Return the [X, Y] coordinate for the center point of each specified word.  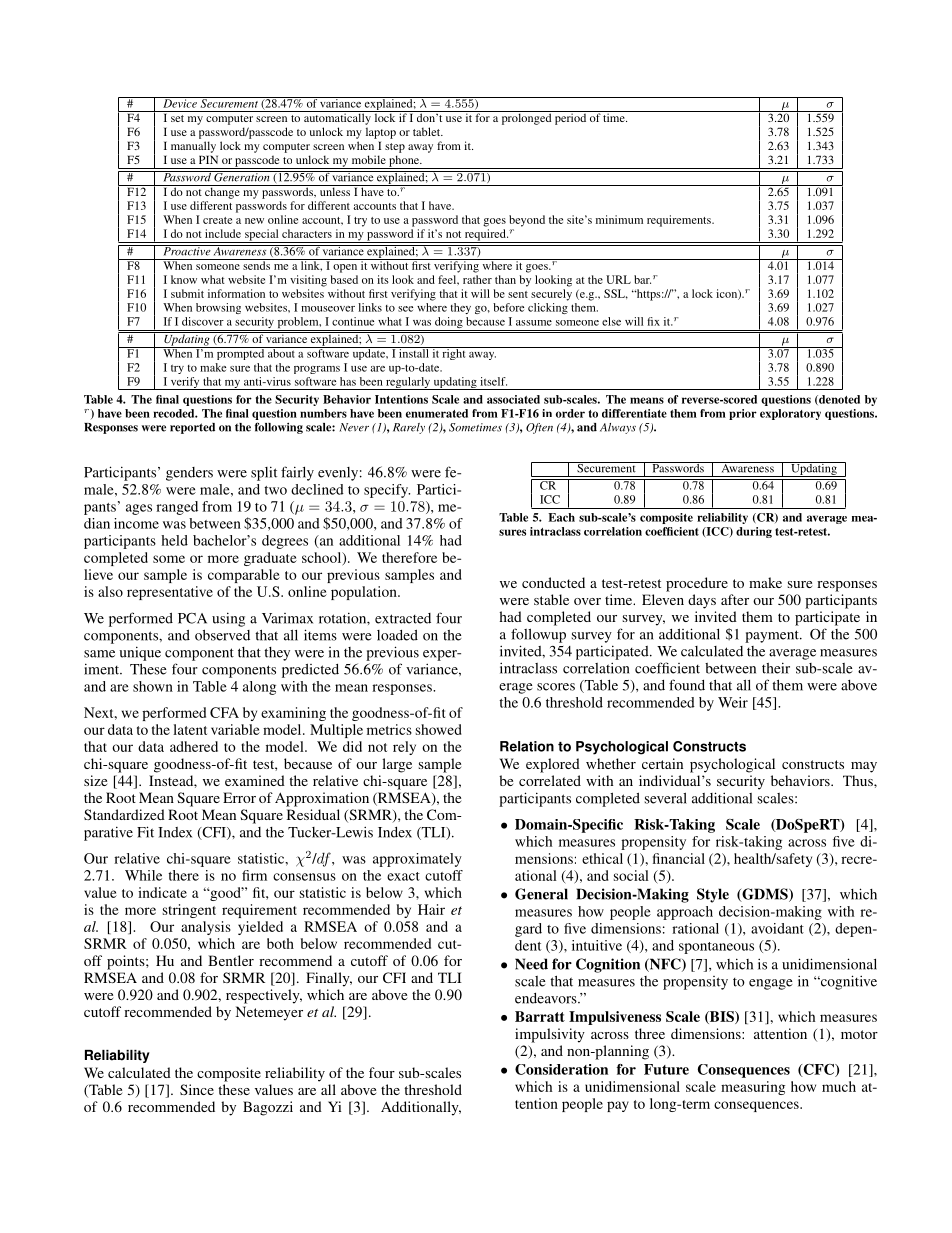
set [177, 118]
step [395, 148]
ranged [177, 508]
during [754, 532]
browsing [218, 308]
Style [713, 895]
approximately [417, 860]
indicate [162, 892]
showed [439, 729]
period [571, 118]
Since [197, 1089]
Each [561, 517]
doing [449, 324]
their [776, 668]
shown [153, 686]
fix [653, 321]
